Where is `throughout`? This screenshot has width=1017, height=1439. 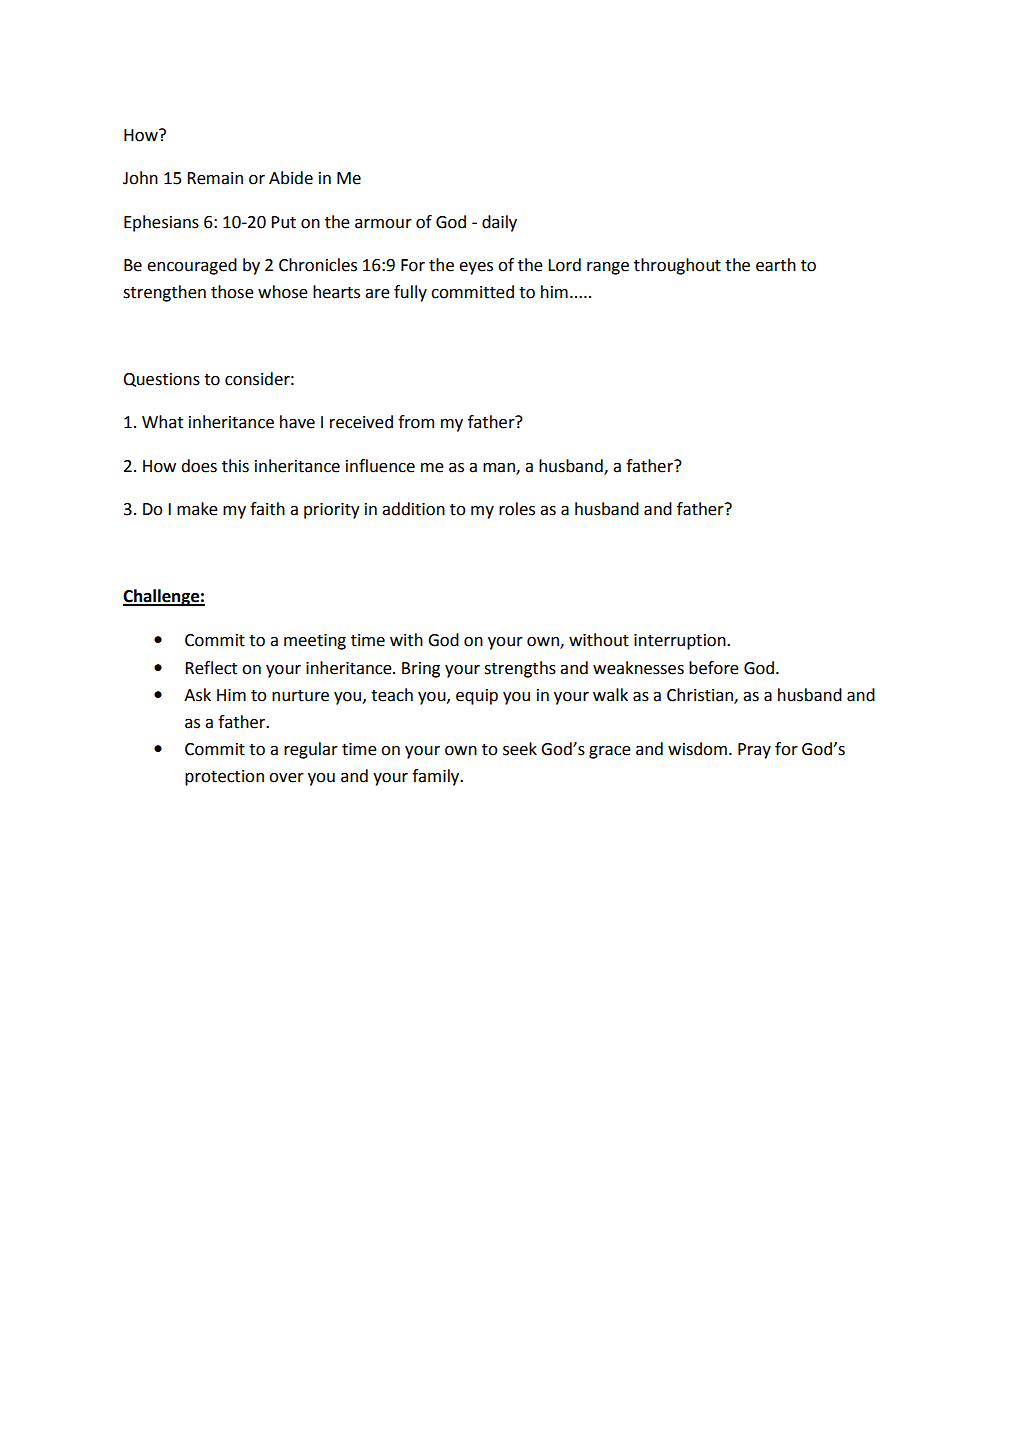 throughout is located at coordinates (677, 266).
